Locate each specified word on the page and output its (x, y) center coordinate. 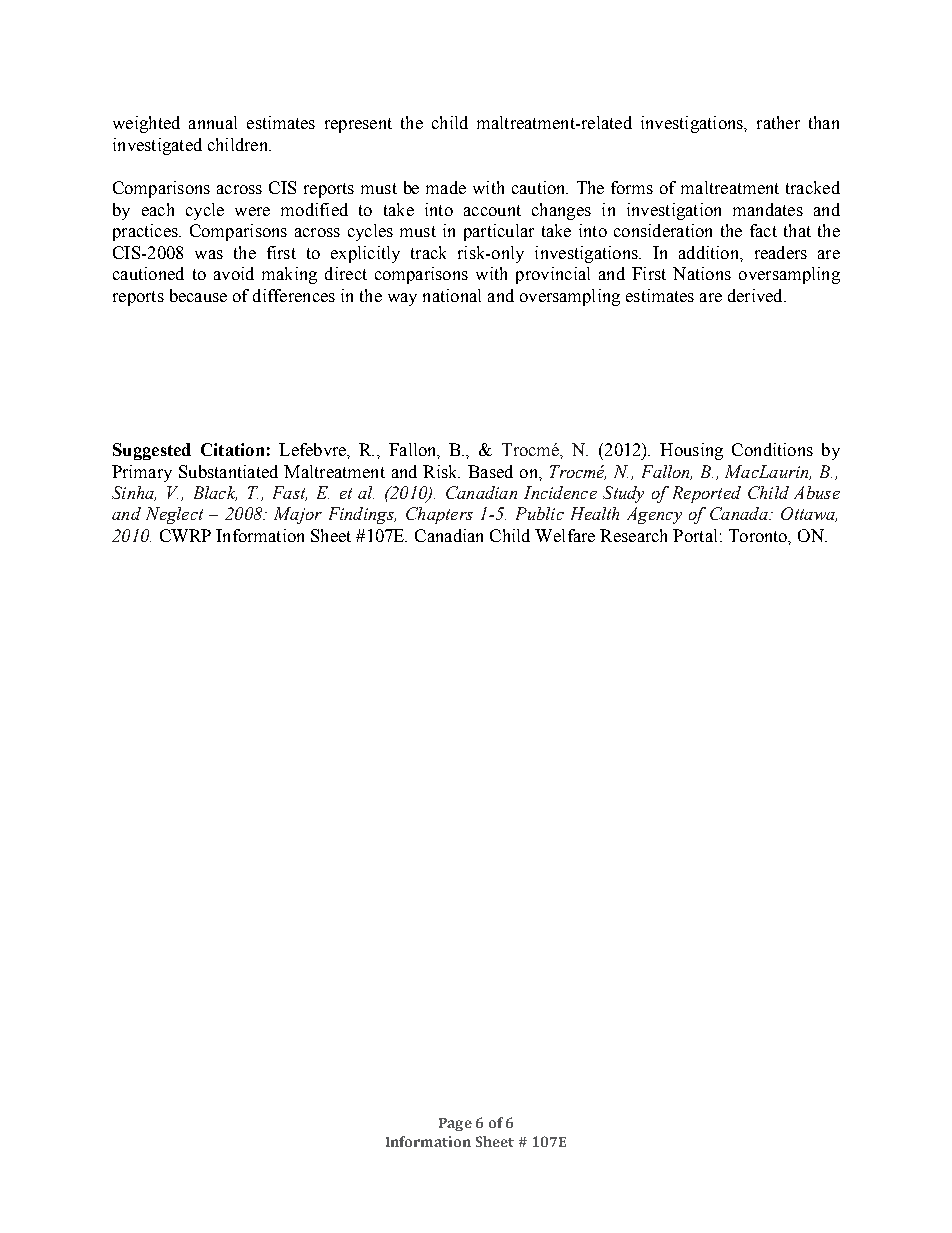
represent (358, 125)
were (252, 211)
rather (778, 122)
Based (490, 471)
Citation (232, 449)
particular (499, 232)
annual (213, 122)
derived (756, 295)
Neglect (174, 515)
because (198, 295)
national (452, 295)
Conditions (772, 449)
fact (763, 230)
